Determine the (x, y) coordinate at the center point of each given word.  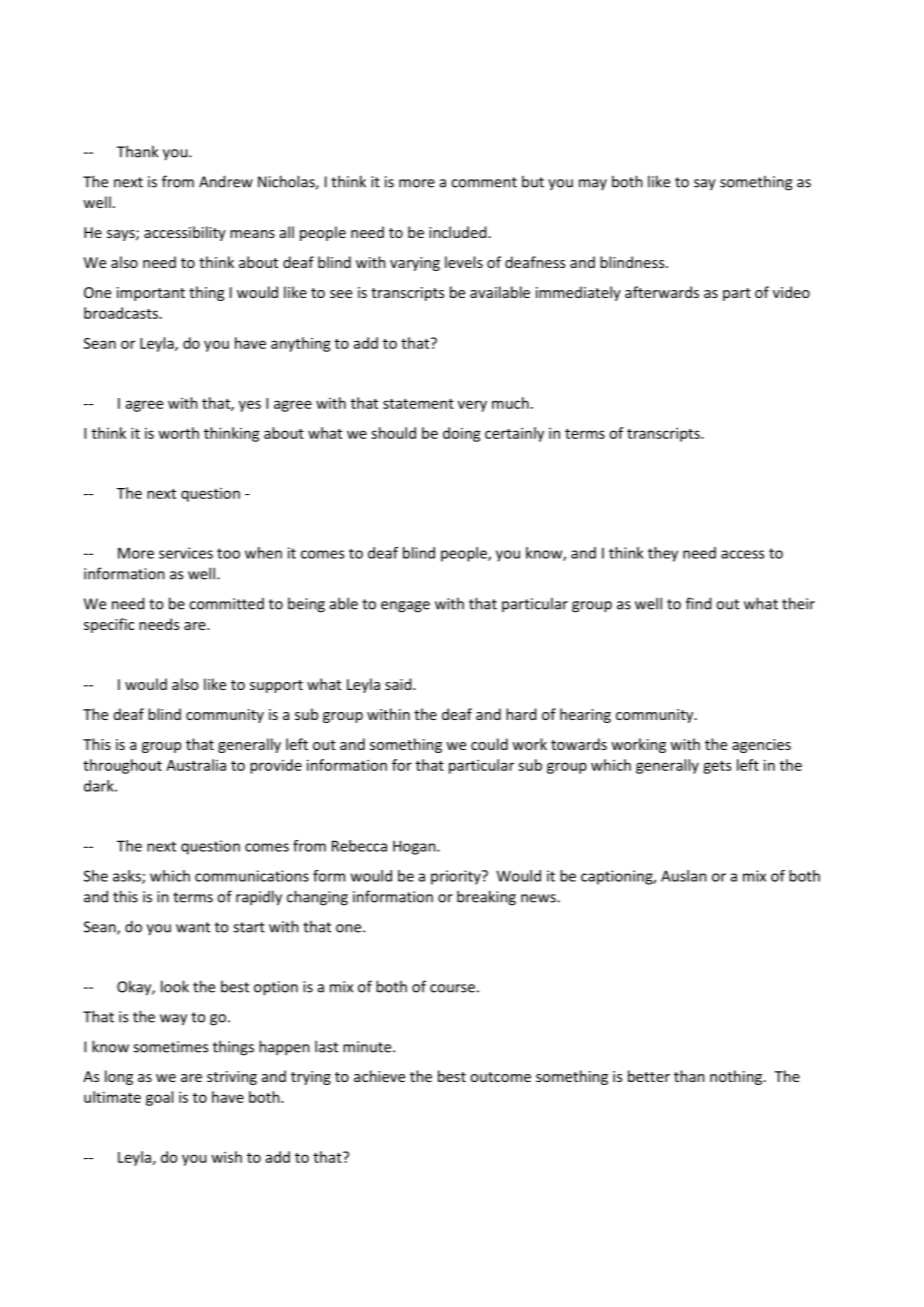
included (457, 232)
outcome (500, 1077)
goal (159, 1098)
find (698, 603)
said (399, 684)
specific (109, 625)
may (593, 184)
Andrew (226, 181)
